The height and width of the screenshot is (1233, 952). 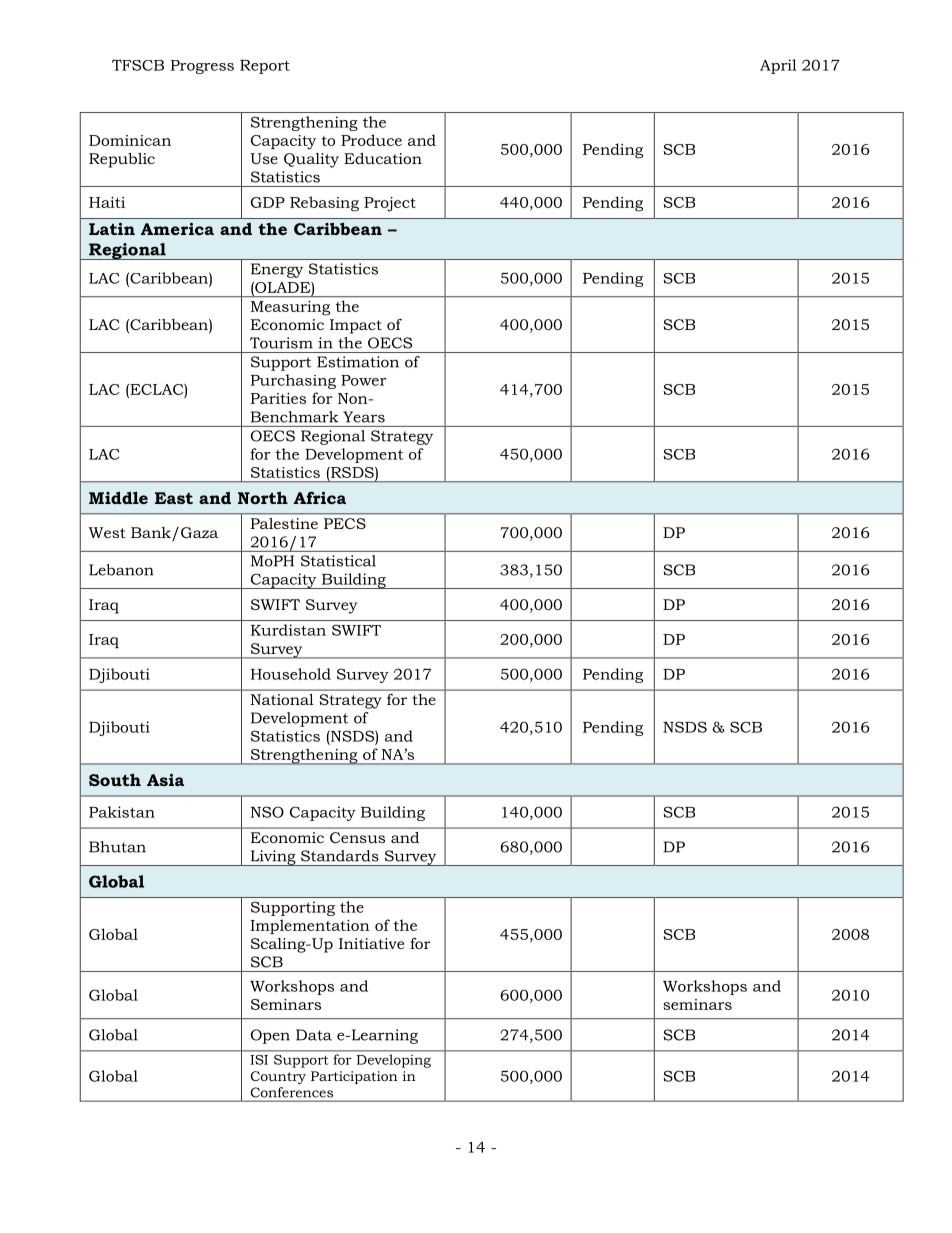 What do you see at coordinates (259, 1060) in the screenshot?
I see `ISI` at bounding box center [259, 1060].
